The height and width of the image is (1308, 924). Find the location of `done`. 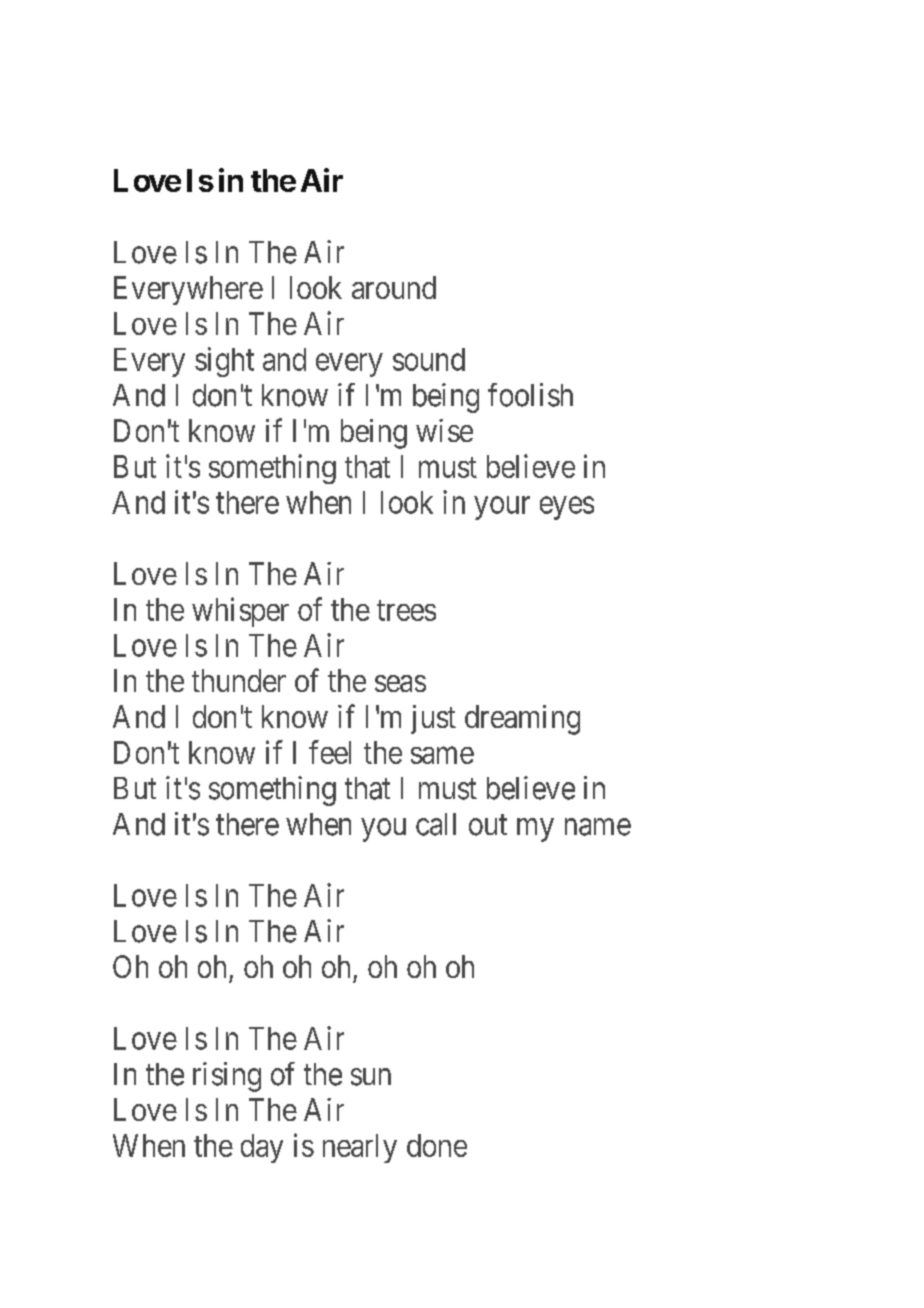

done is located at coordinates (437, 1145).
